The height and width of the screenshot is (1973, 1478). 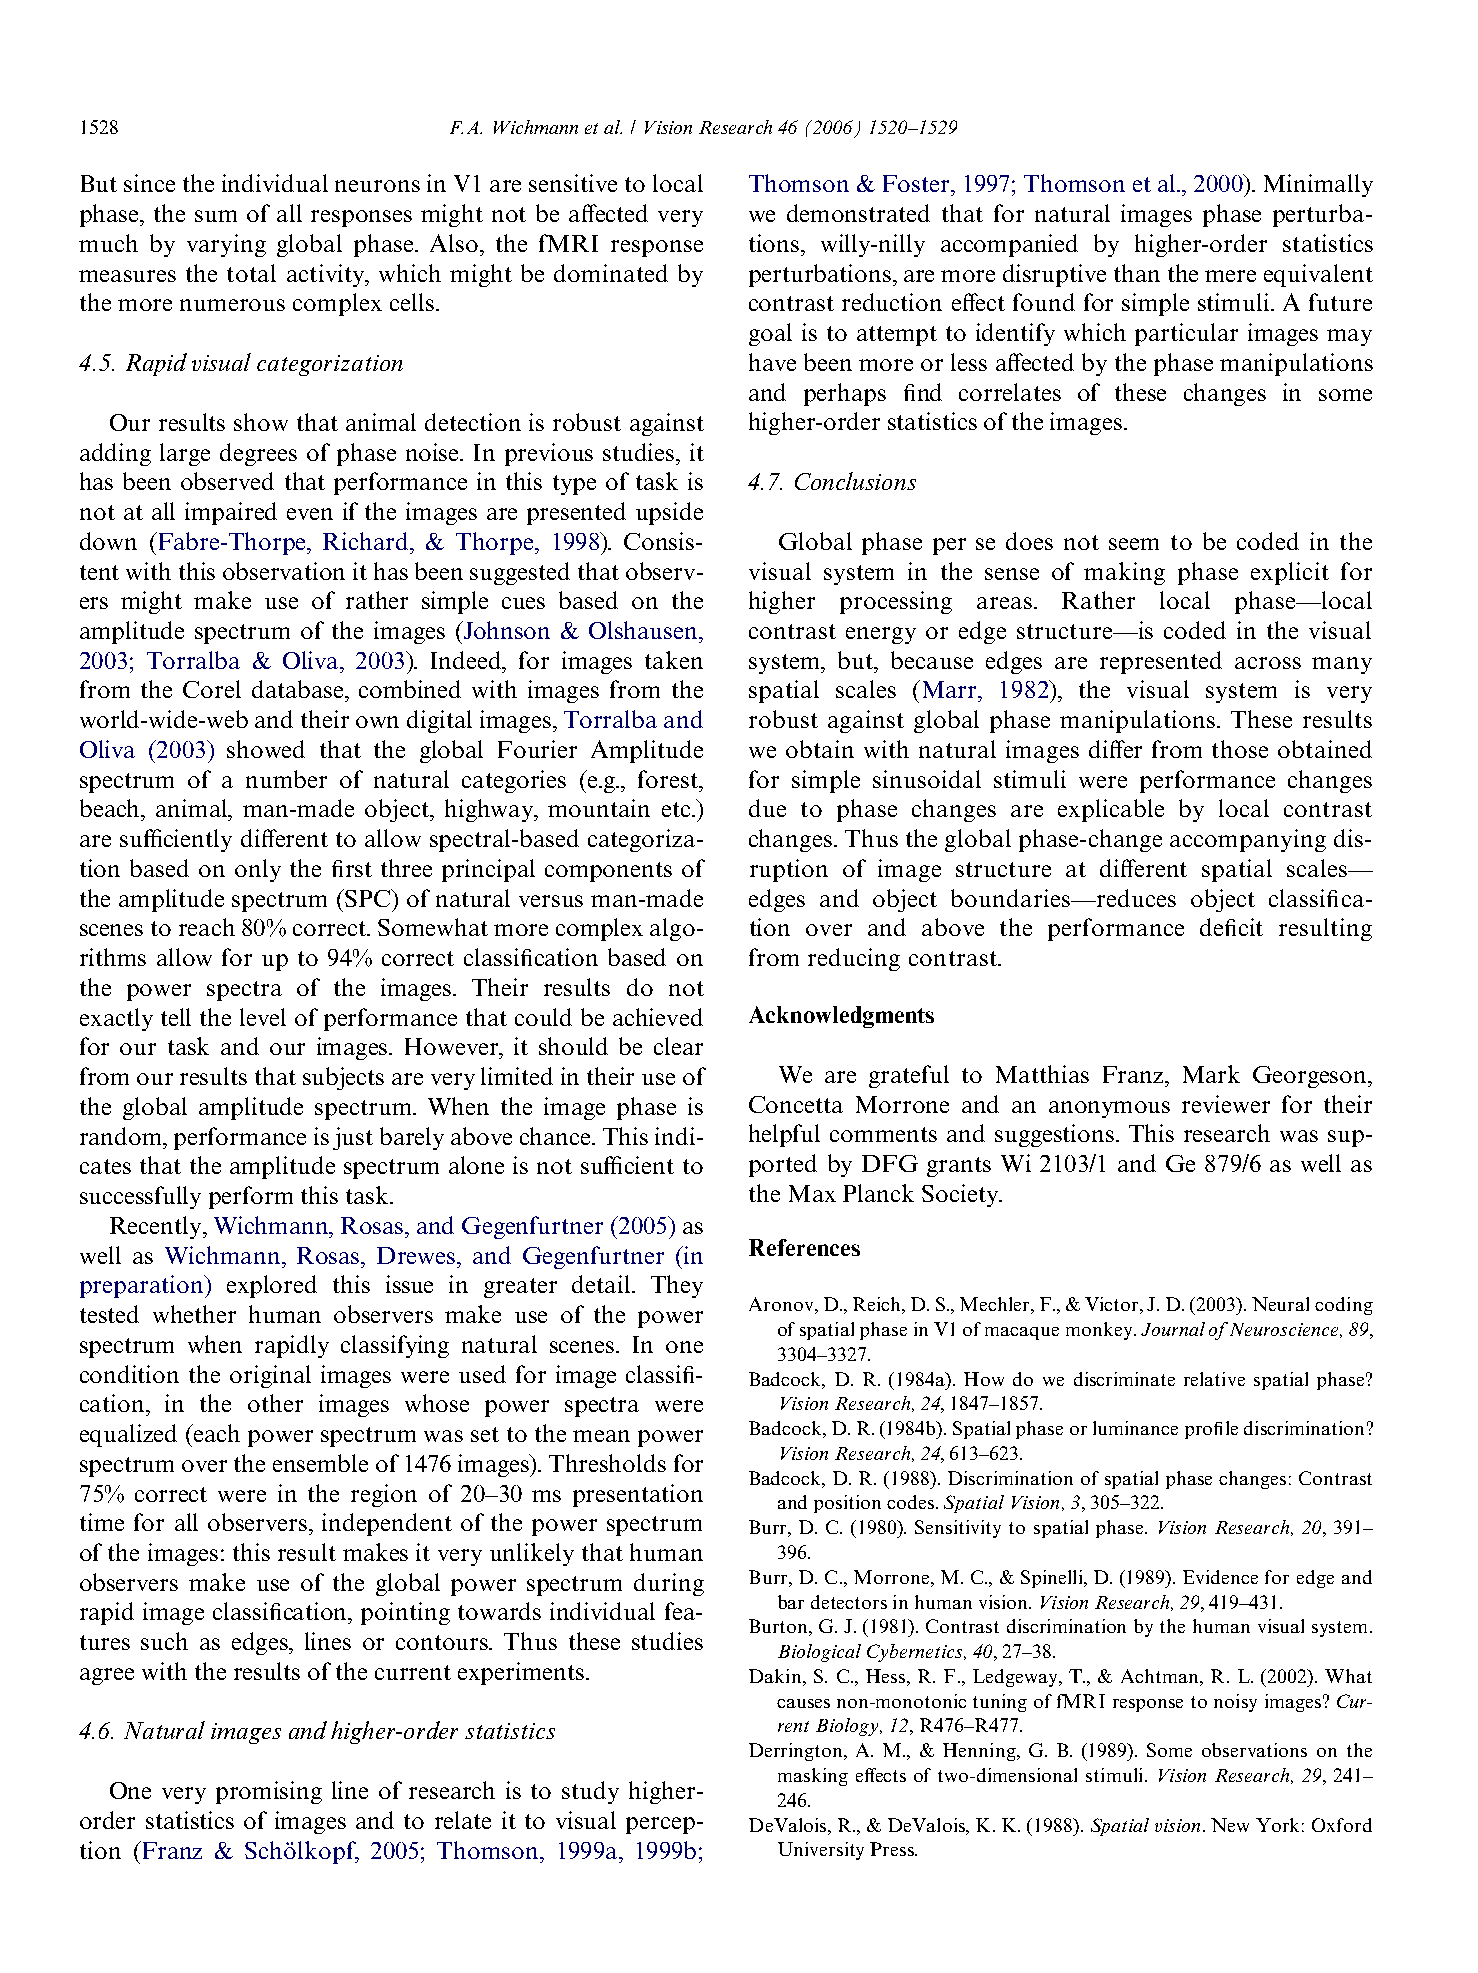 What do you see at coordinates (226, 245) in the screenshot?
I see `varying` at bounding box center [226, 245].
